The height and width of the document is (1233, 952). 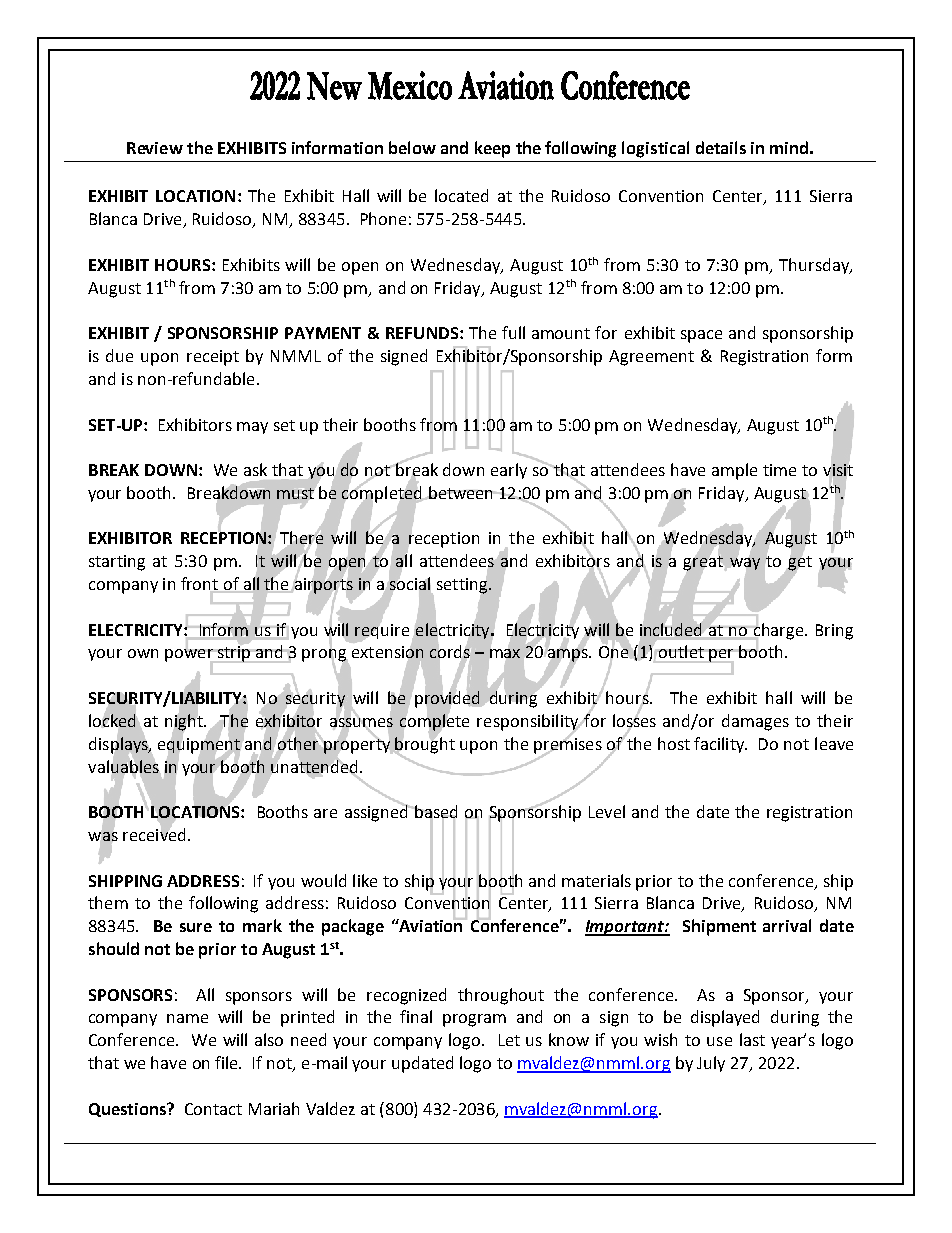 I want to click on file, so click(x=227, y=1062).
